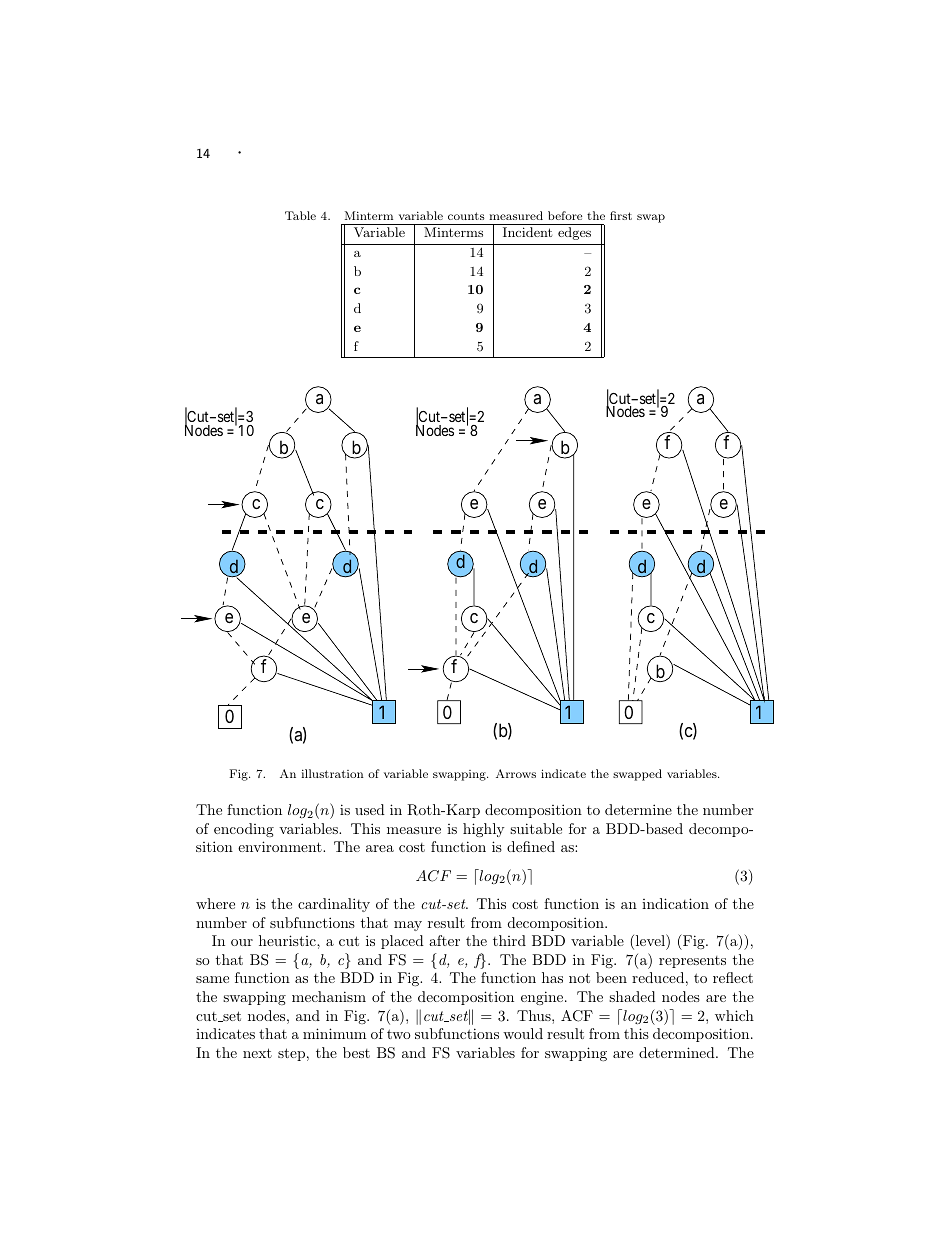 This document has width=952, height=1233. Describe the element at coordinates (527, 232) in the document. I see `Incident` at that location.
